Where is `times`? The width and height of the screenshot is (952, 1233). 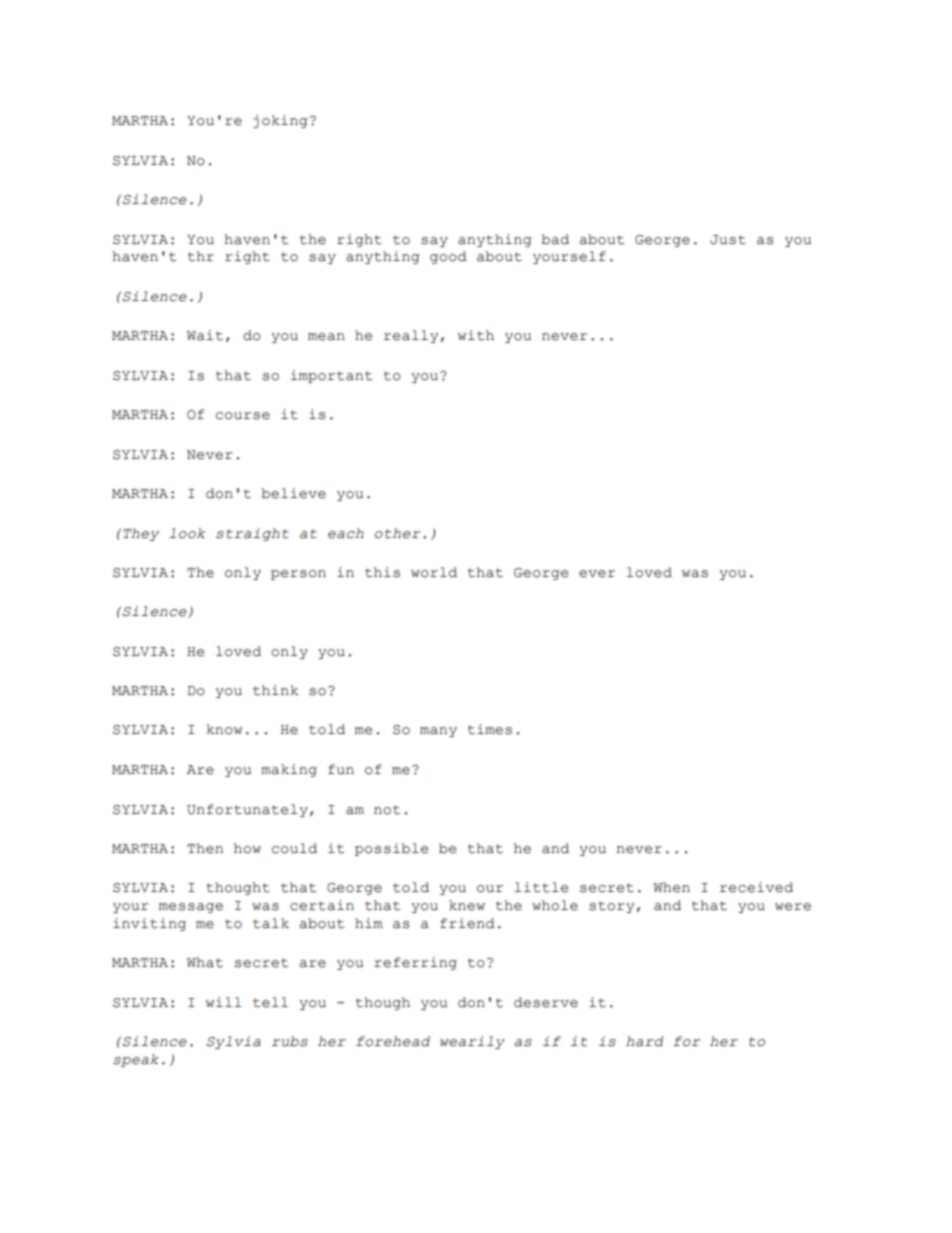
times is located at coordinates (490, 729).
